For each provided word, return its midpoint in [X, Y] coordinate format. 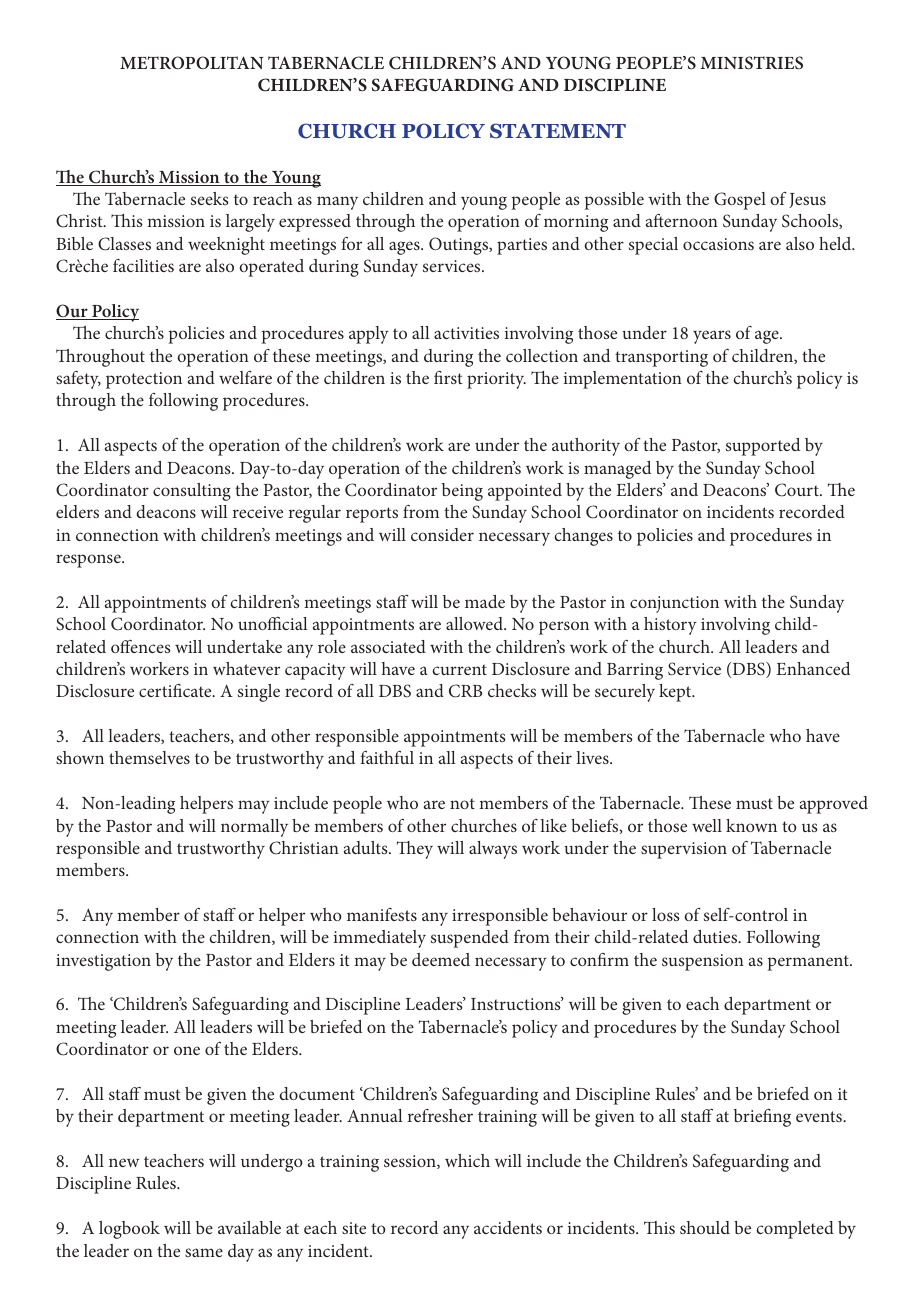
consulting [192, 492]
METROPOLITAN [192, 63]
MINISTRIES [751, 63]
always [493, 850]
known [751, 825]
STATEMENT [558, 131]
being [462, 492]
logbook [129, 1230]
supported [763, 447]
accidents [508, 1227]
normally [254, 828]
